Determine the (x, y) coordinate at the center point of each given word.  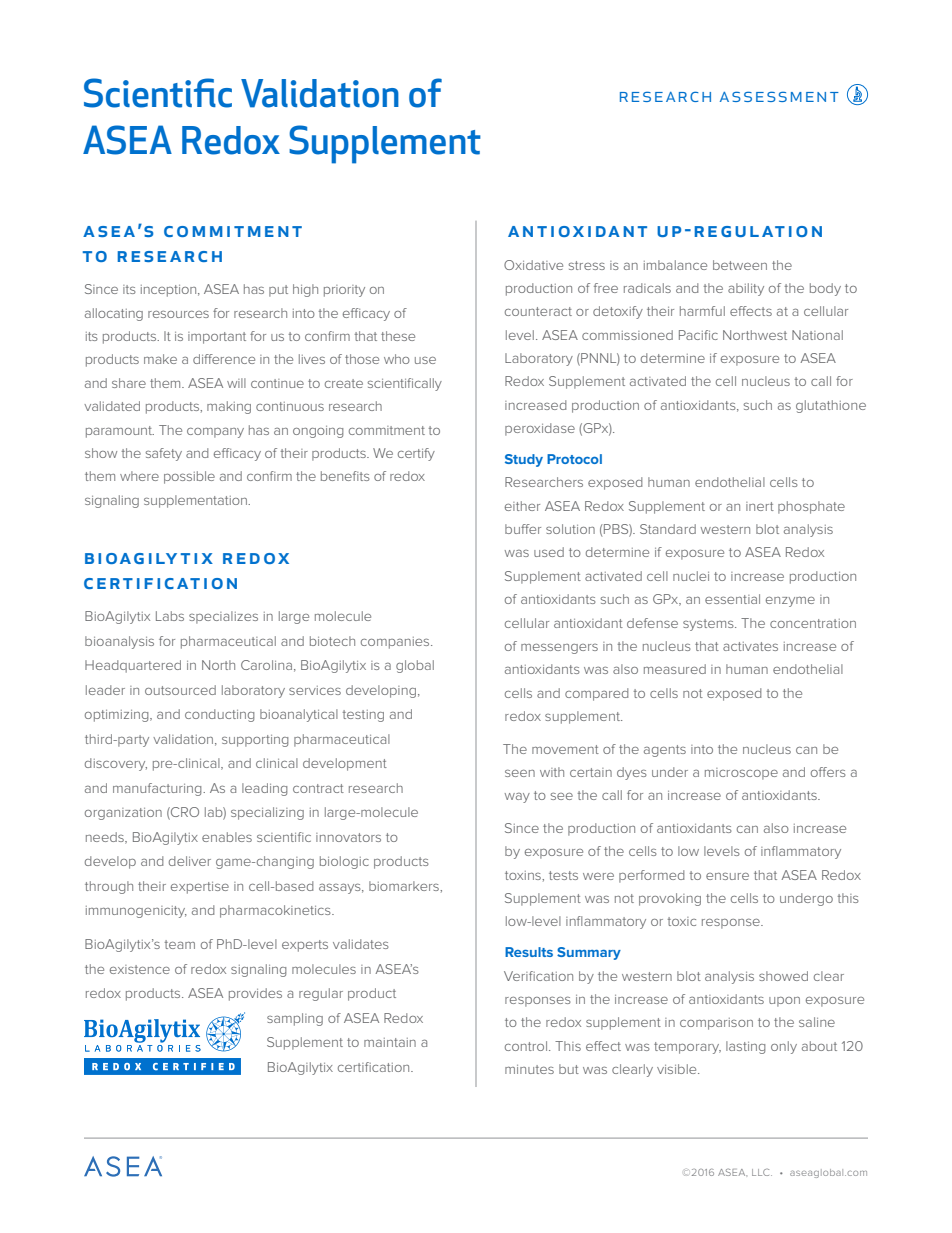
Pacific (698, 335)
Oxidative (533, 265)
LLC (762, 1172)
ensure (727, 876)
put (278, 291)
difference (224, 359)
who (397, 359)
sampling (295, 1019)
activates (750, 646)
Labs (170, 616)
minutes (529, 1069)
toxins (524, 875)
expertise (200, 888)
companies (396, 643)
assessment (779, 96)
